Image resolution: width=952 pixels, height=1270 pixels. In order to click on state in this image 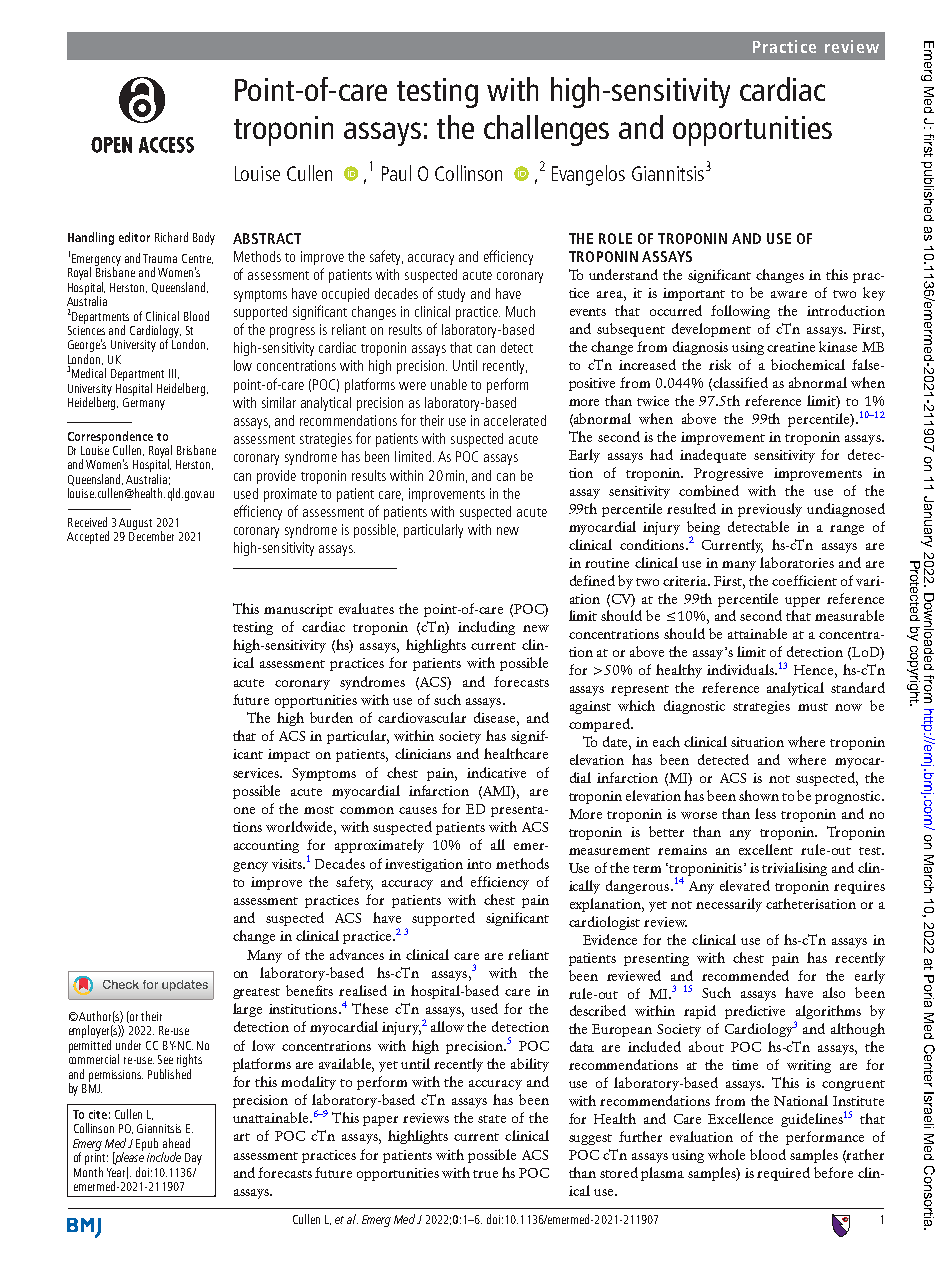, I will do `click(492, 1119)`.
